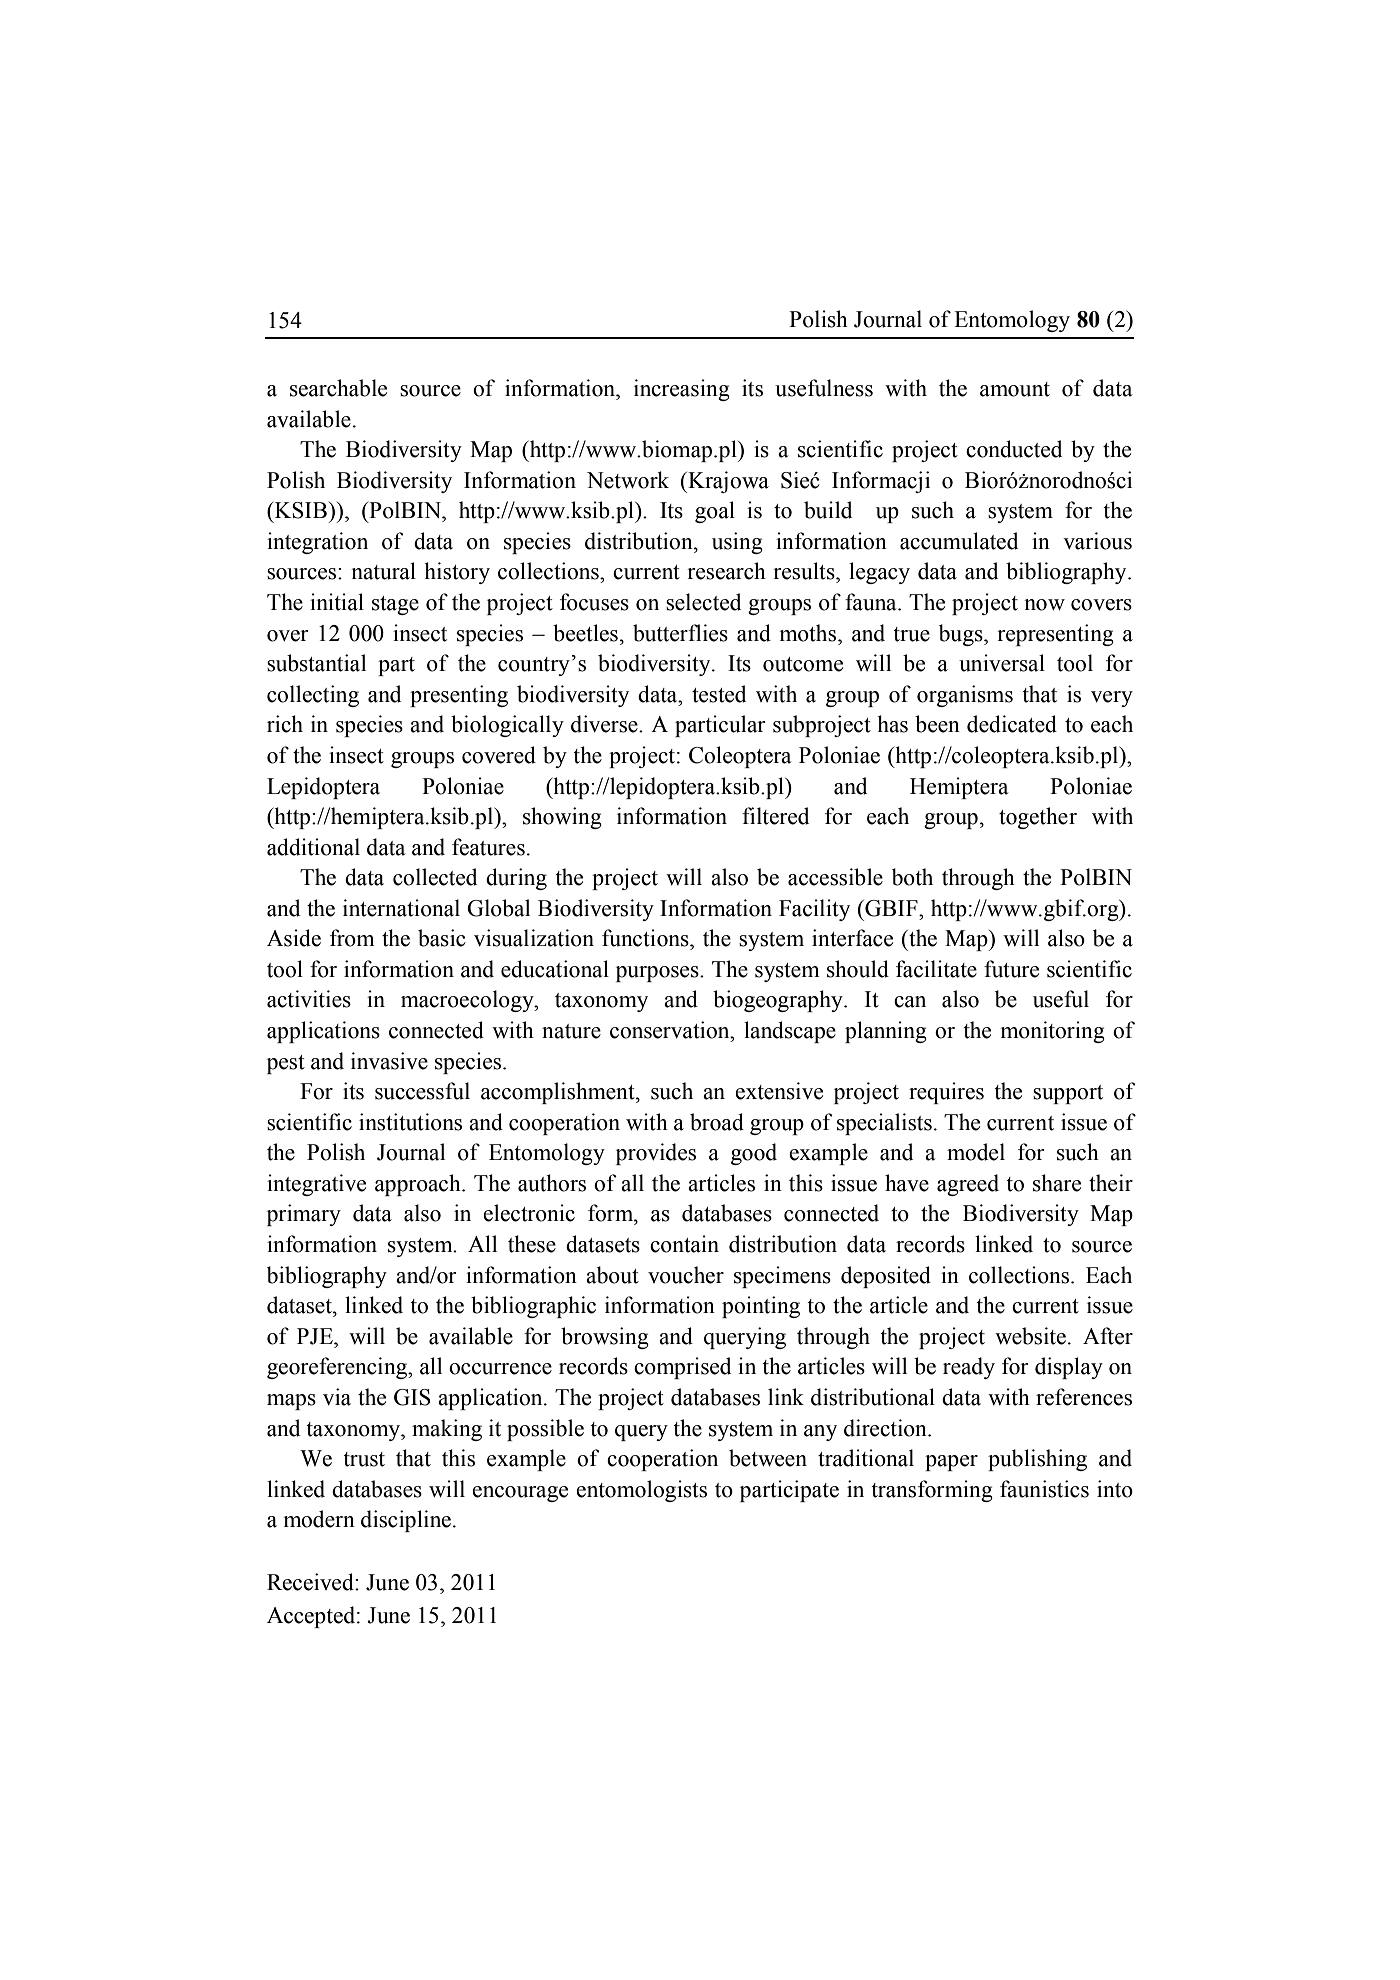 Image resolution: width=1400 pixels, height=1980 pixels. I want to click on searchable, so click(338, 388).
